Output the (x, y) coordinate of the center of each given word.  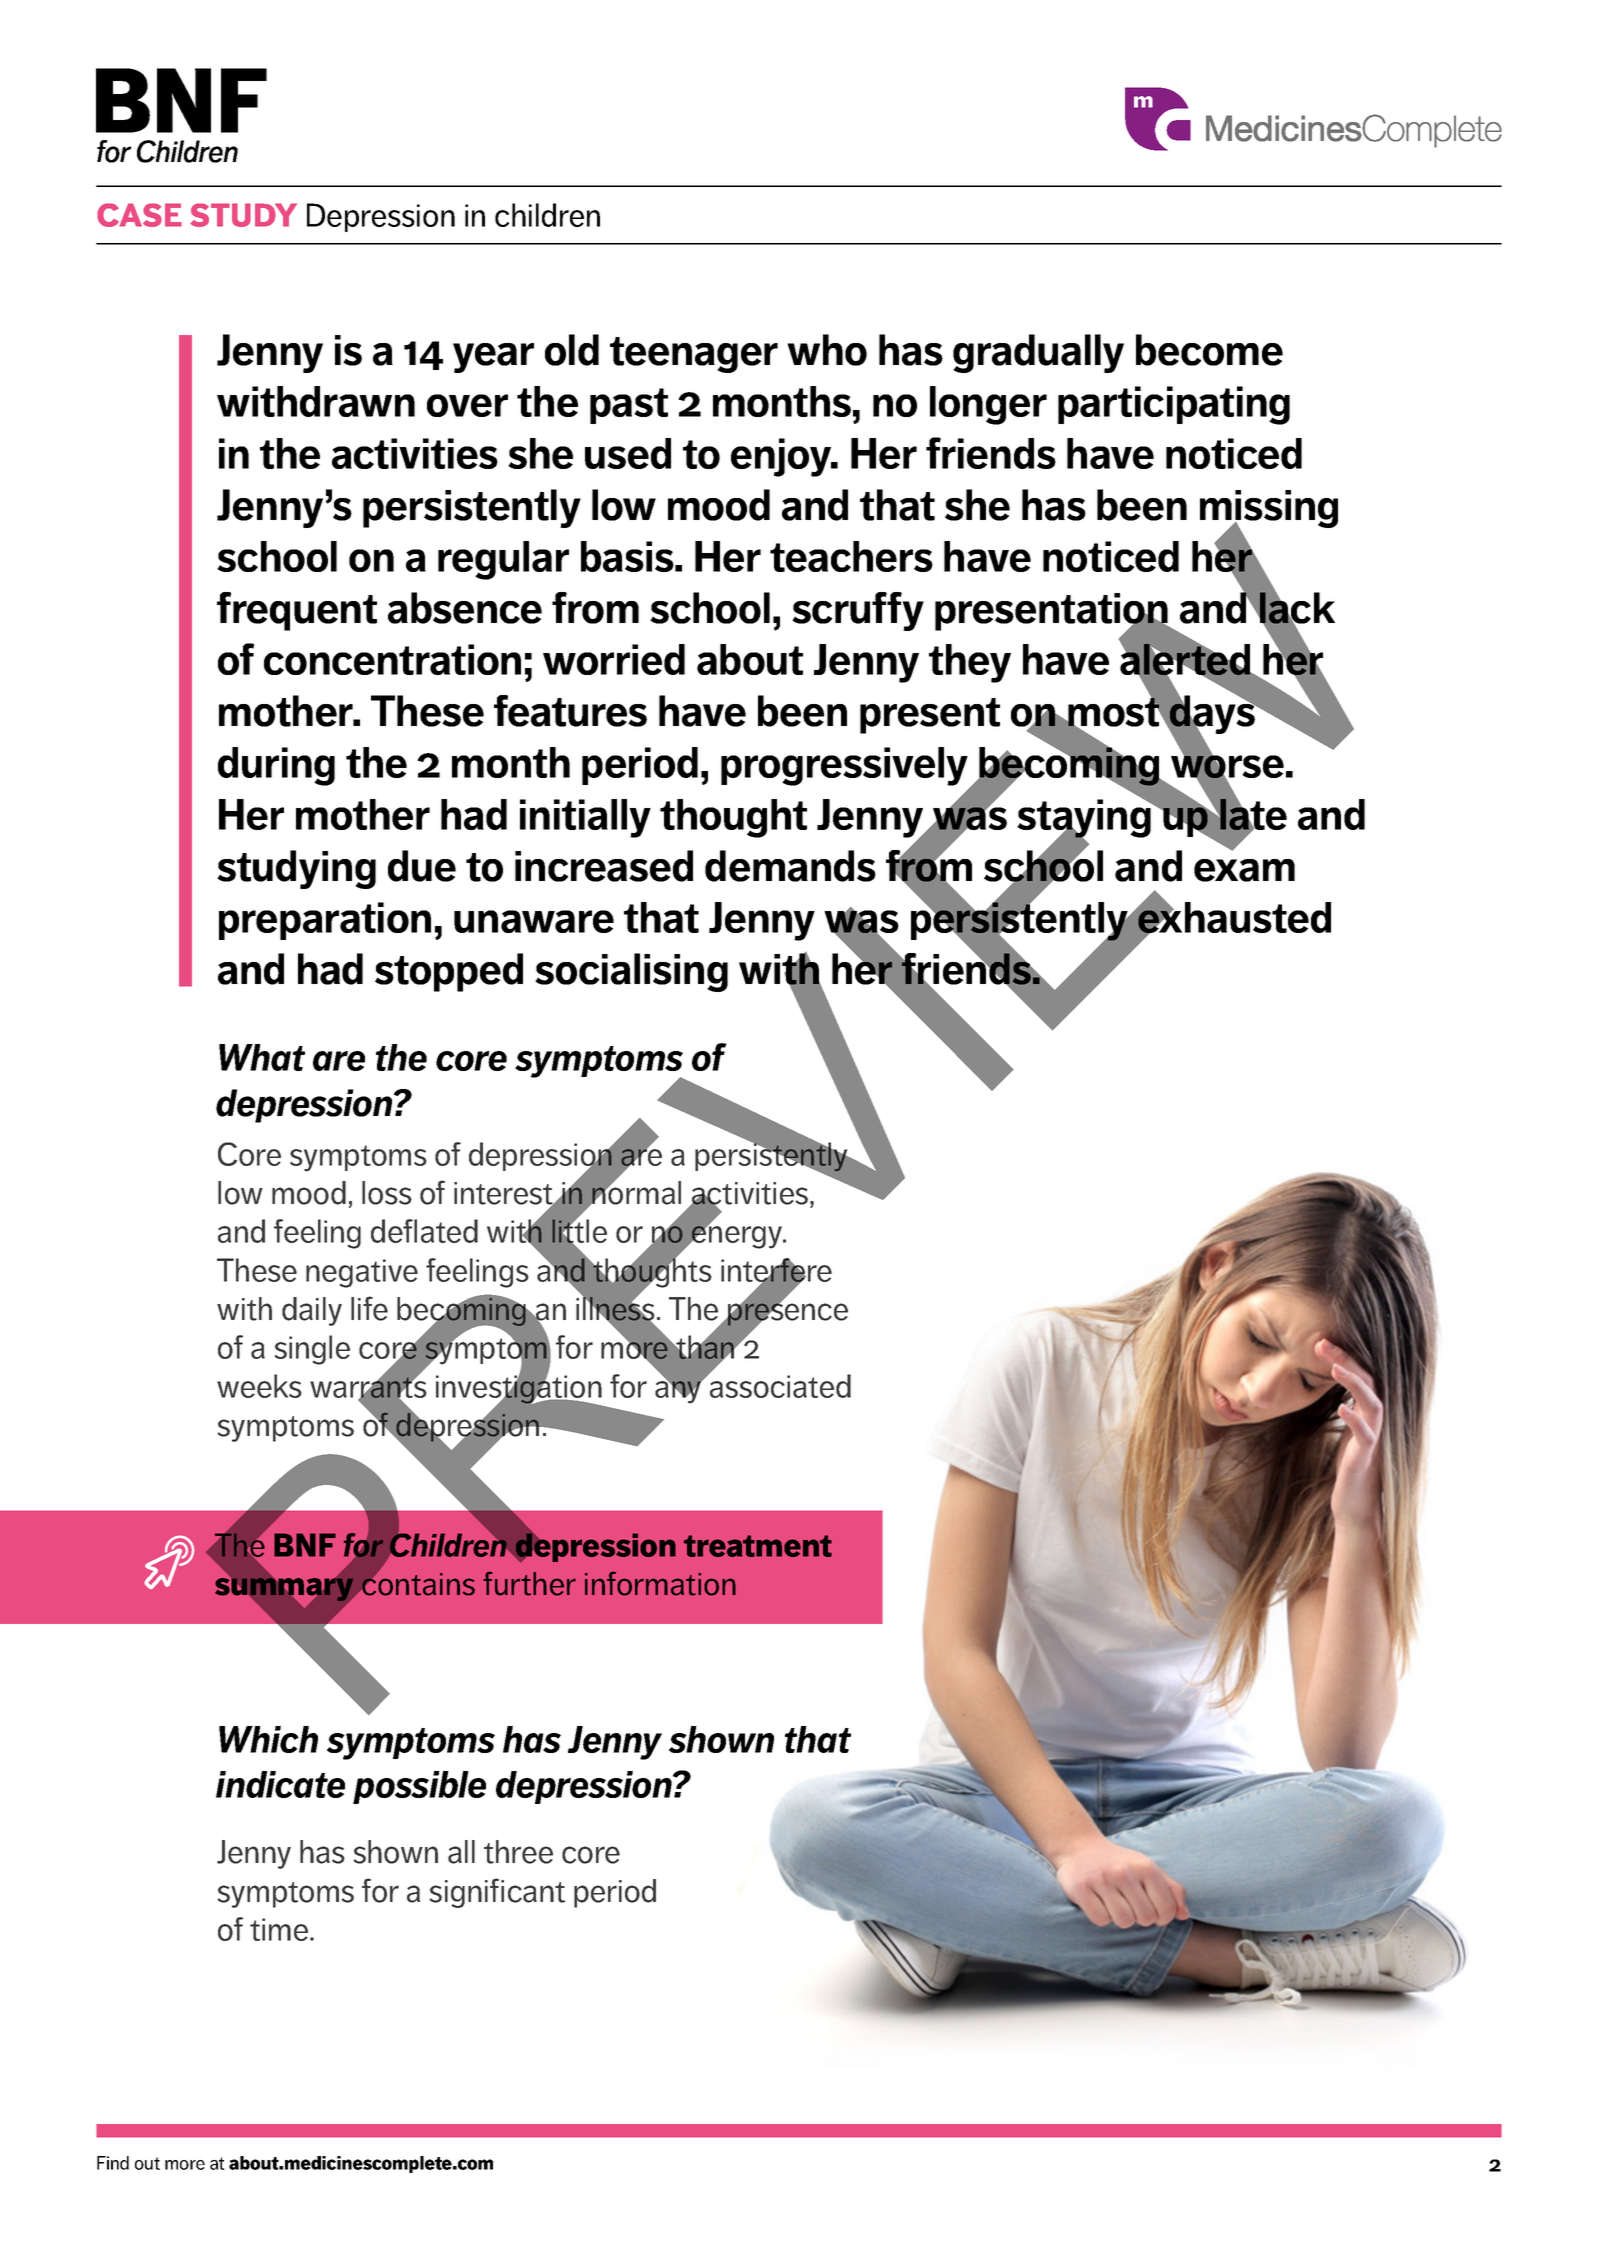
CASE (139, 215)
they (970, 663)
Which (268, 1739)
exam (1244, 870)
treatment (758, 1546)
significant (497, 1893)
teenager (694, 355)
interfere (776, 1271)
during (276, 766)
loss (387, 1193)
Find (113, 2163)
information (660, 1583)
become (1209, 350)
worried (614, 659)
